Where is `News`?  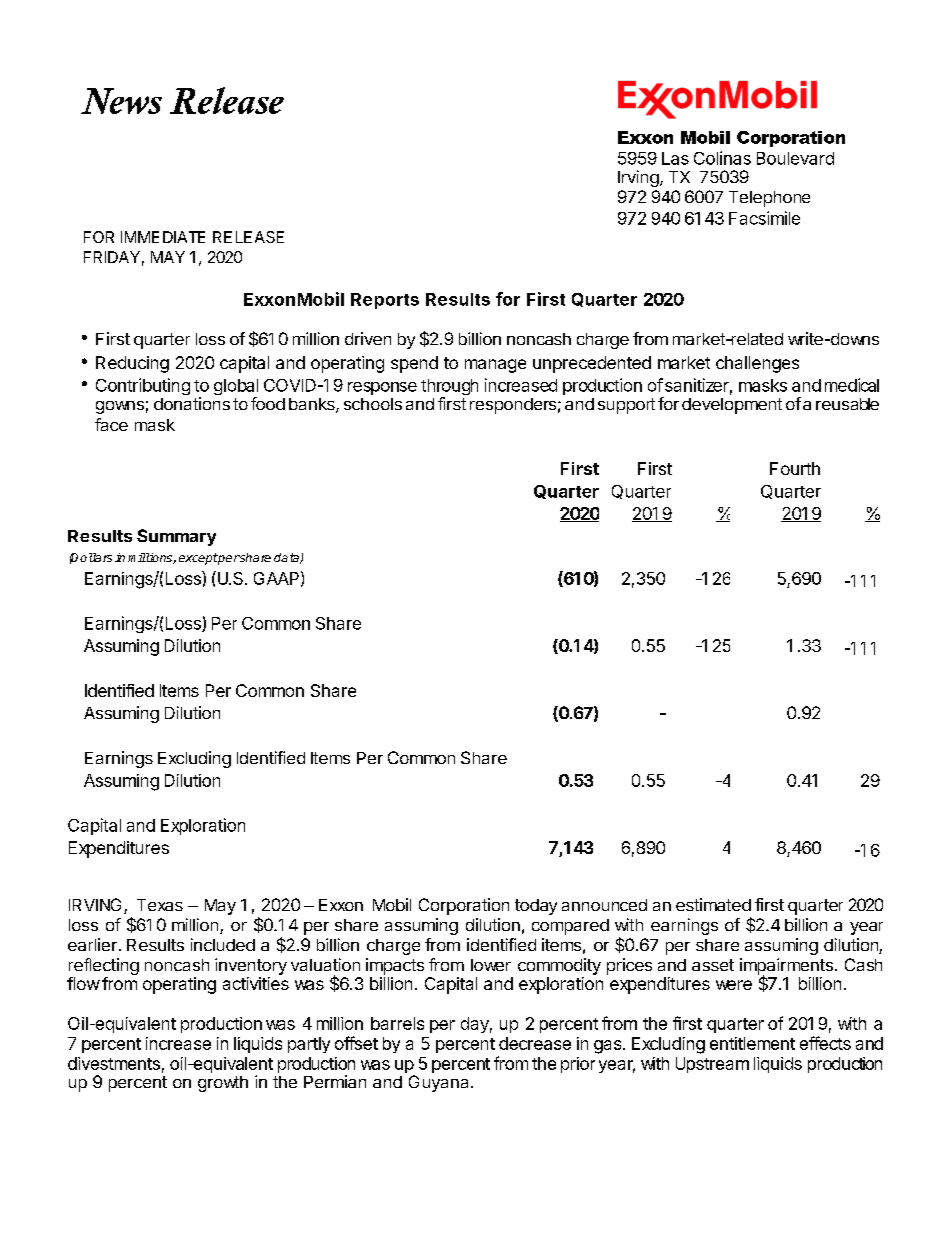
News is located at coordinates (121, 101).
